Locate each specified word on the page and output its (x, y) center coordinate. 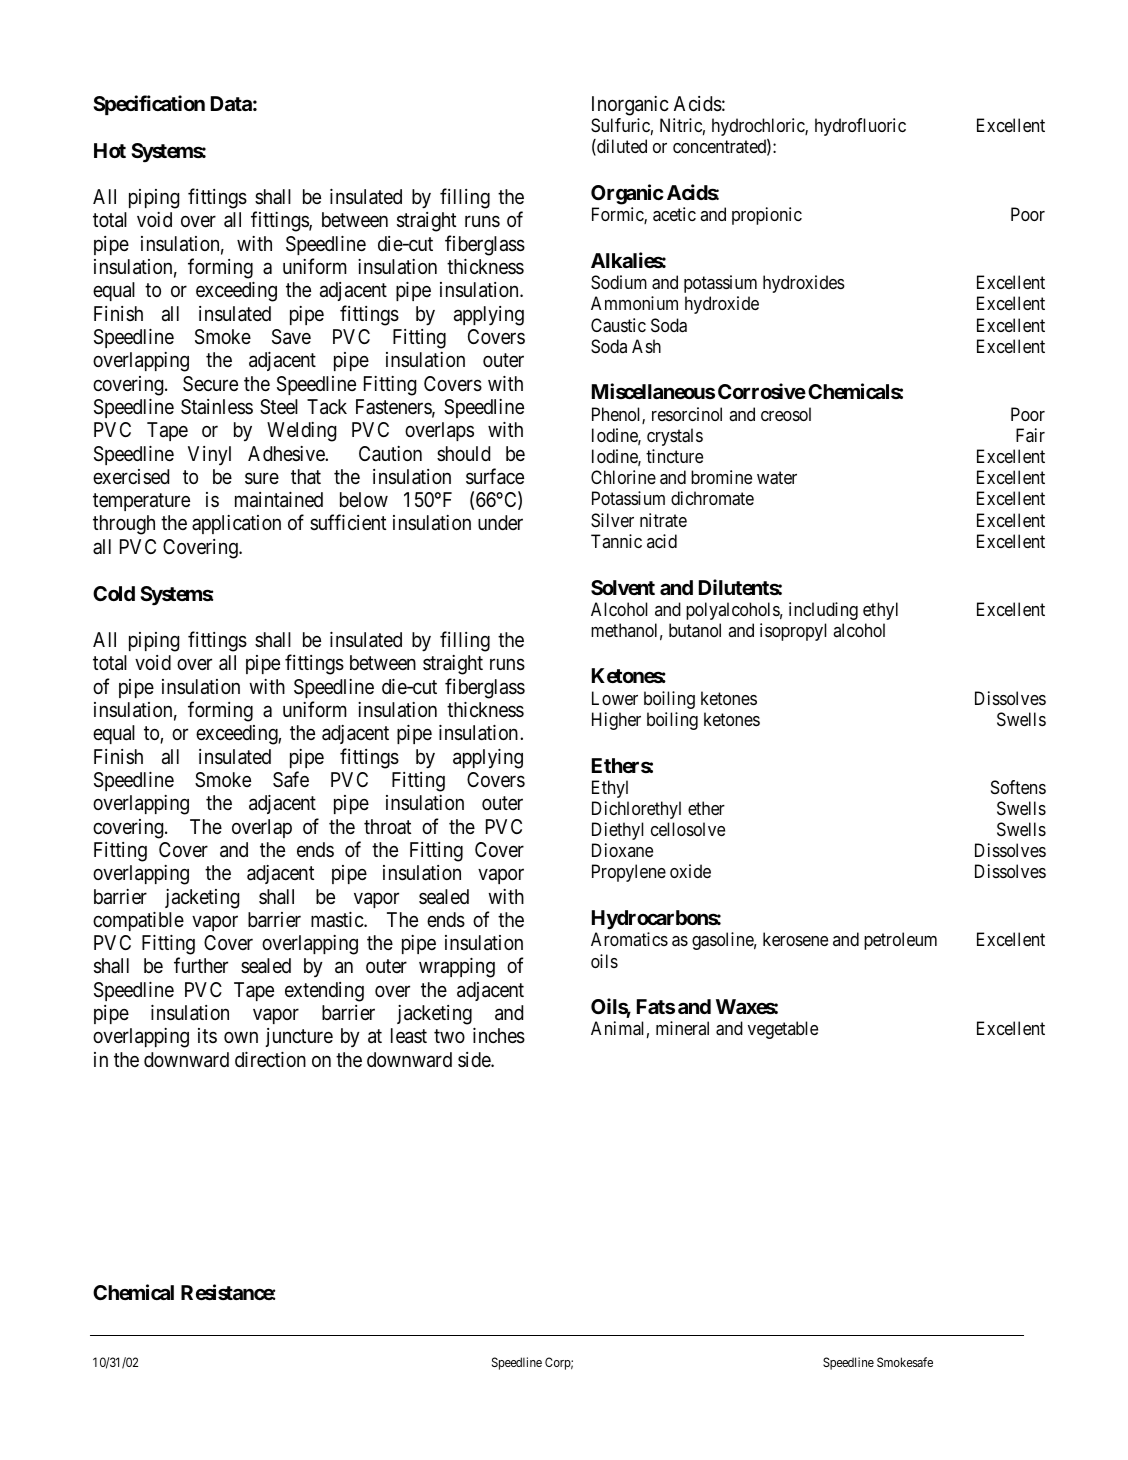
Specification (149, 105)
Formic (618, 215)
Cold (114, 593)
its (207, 1035)
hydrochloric (759, 127)
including (823, 611)
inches (499, 1036)
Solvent (623, 587)
